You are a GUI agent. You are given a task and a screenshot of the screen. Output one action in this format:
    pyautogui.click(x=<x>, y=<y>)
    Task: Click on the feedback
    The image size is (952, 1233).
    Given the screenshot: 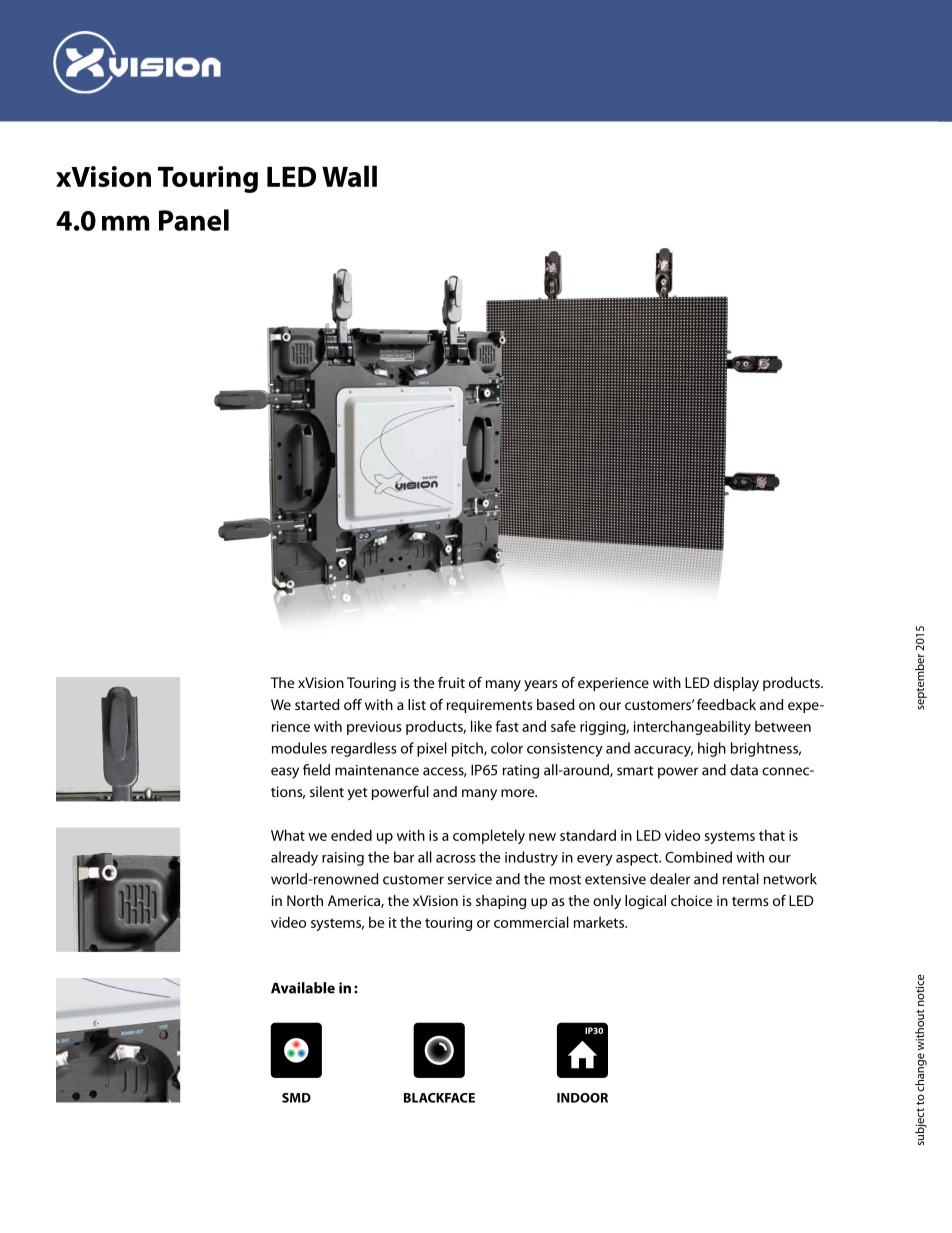 What is the action you would take?
    pyautogui.click(x=726, y=704)
